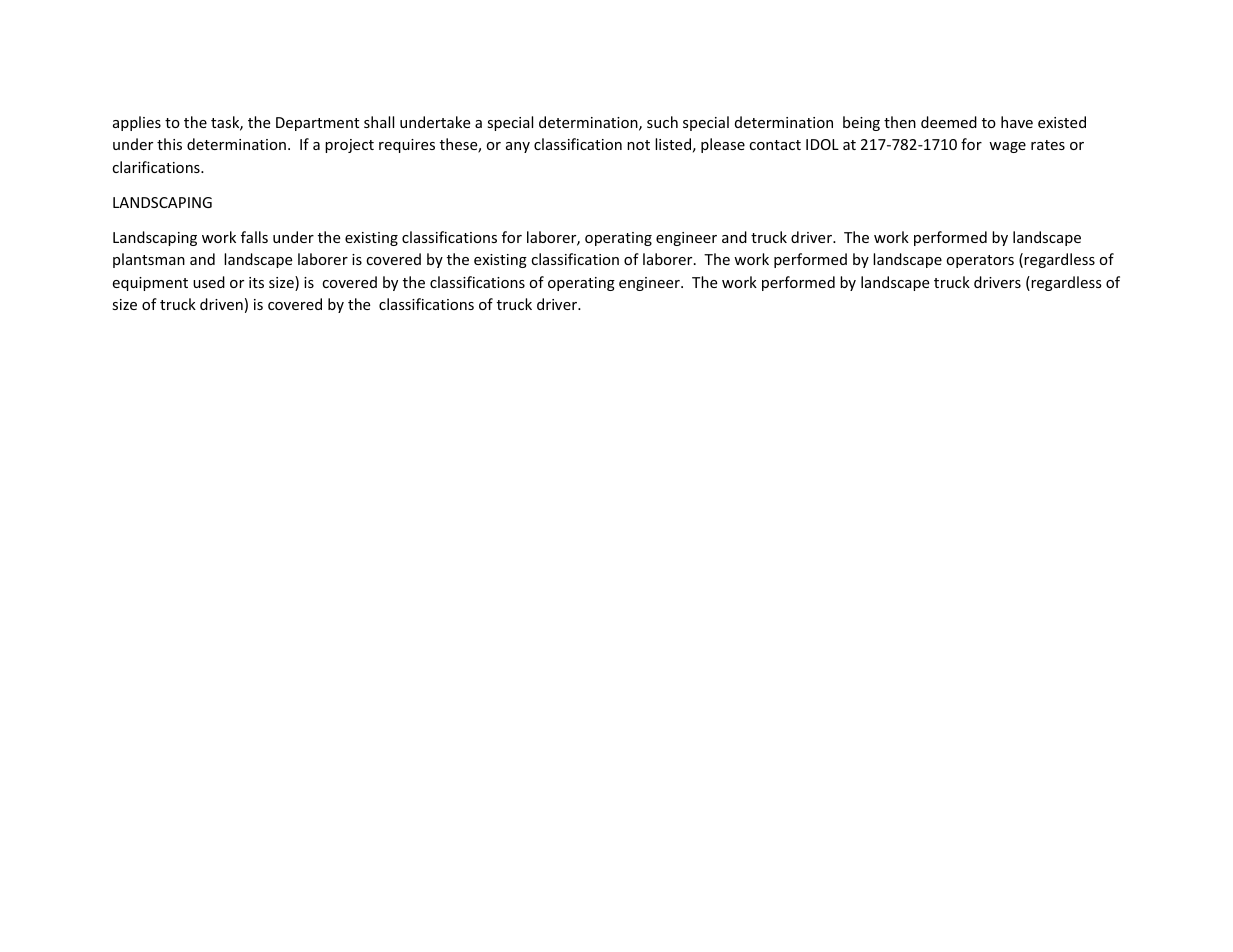 The image size is (1233, 952). What do you see at coordinates (254, 237) in the page?
I see `falls` at bounding box center [254, 237].
